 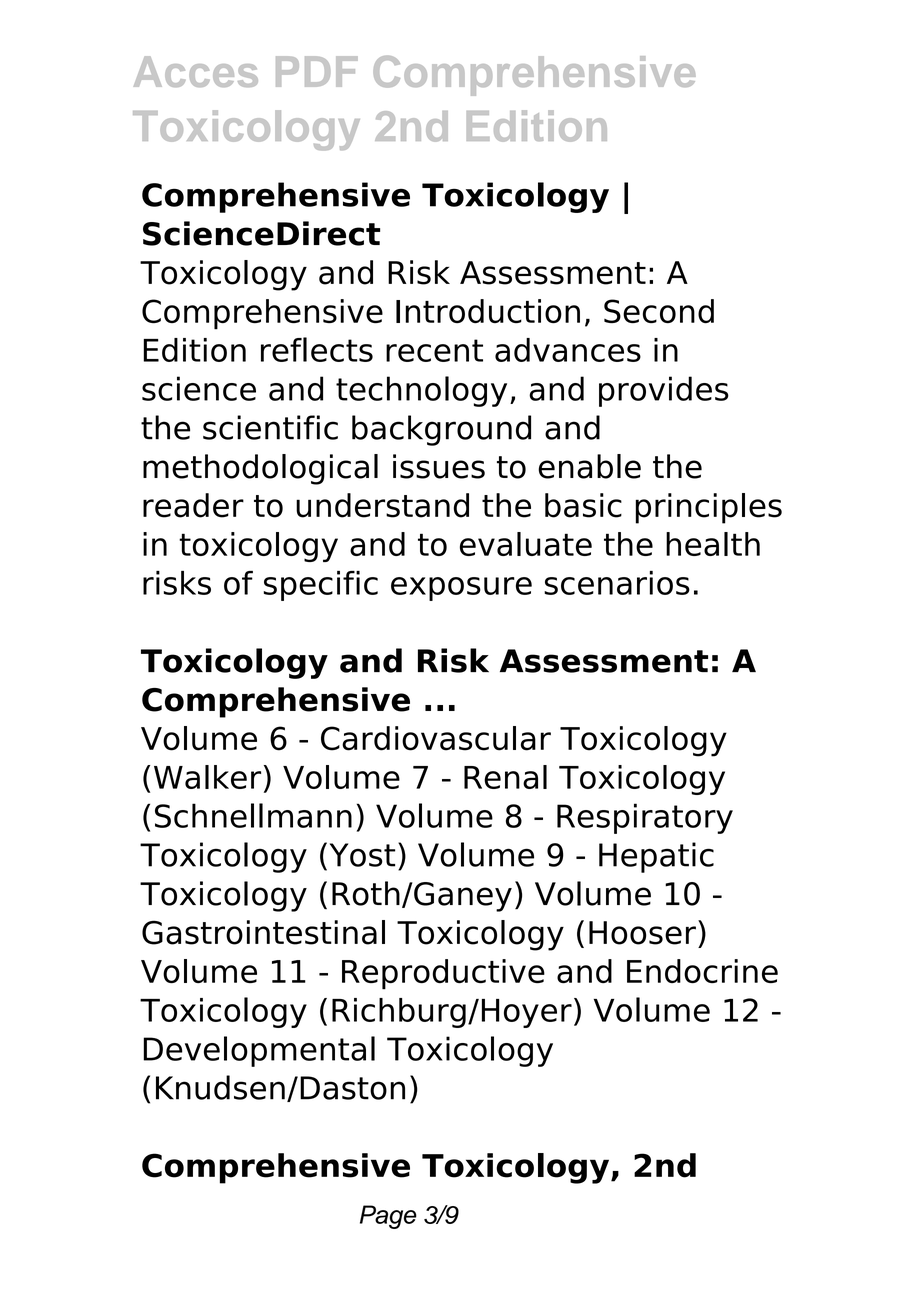 What do you see at coordinates (196, 71) in the page?
I see `Acces` at bounding box center [196, 71].
